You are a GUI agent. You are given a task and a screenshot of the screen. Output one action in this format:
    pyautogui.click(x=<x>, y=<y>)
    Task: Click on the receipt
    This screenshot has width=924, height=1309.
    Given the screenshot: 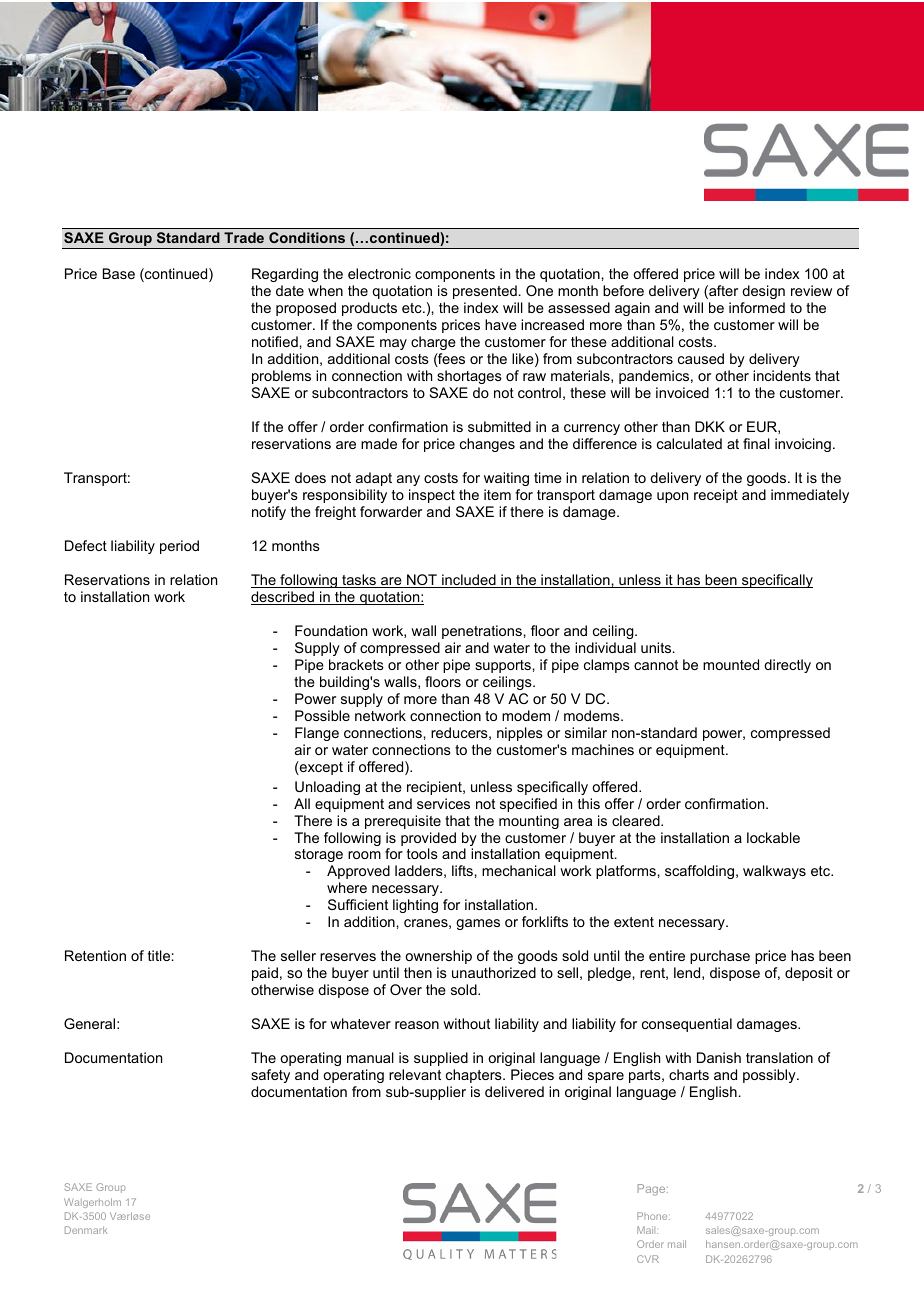 What is the action you would take?
    pyautogui.click(x=716, y=496)
